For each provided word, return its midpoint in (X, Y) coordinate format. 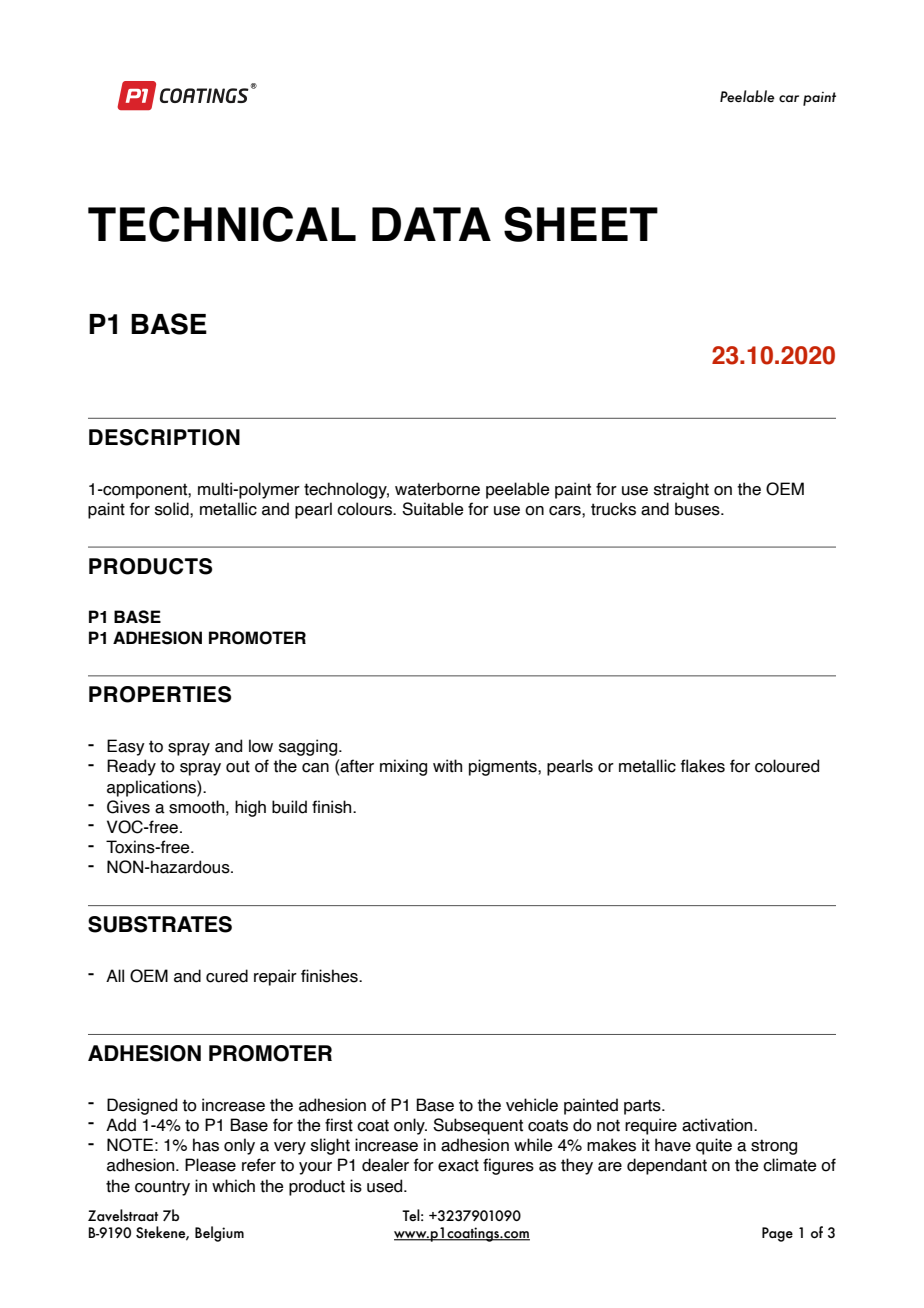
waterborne (437, 489)
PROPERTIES (160, 694)
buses (698, 509)
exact (458, 1165)
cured (227, 976)
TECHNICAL (222, 224)
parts (643, 1107)
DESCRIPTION (164, 437)
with (447, 766)
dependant (667, 1166)
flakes (703, 766)
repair (275, 977)
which (233, 1186)
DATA (431, 224)
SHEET (581, 224)
